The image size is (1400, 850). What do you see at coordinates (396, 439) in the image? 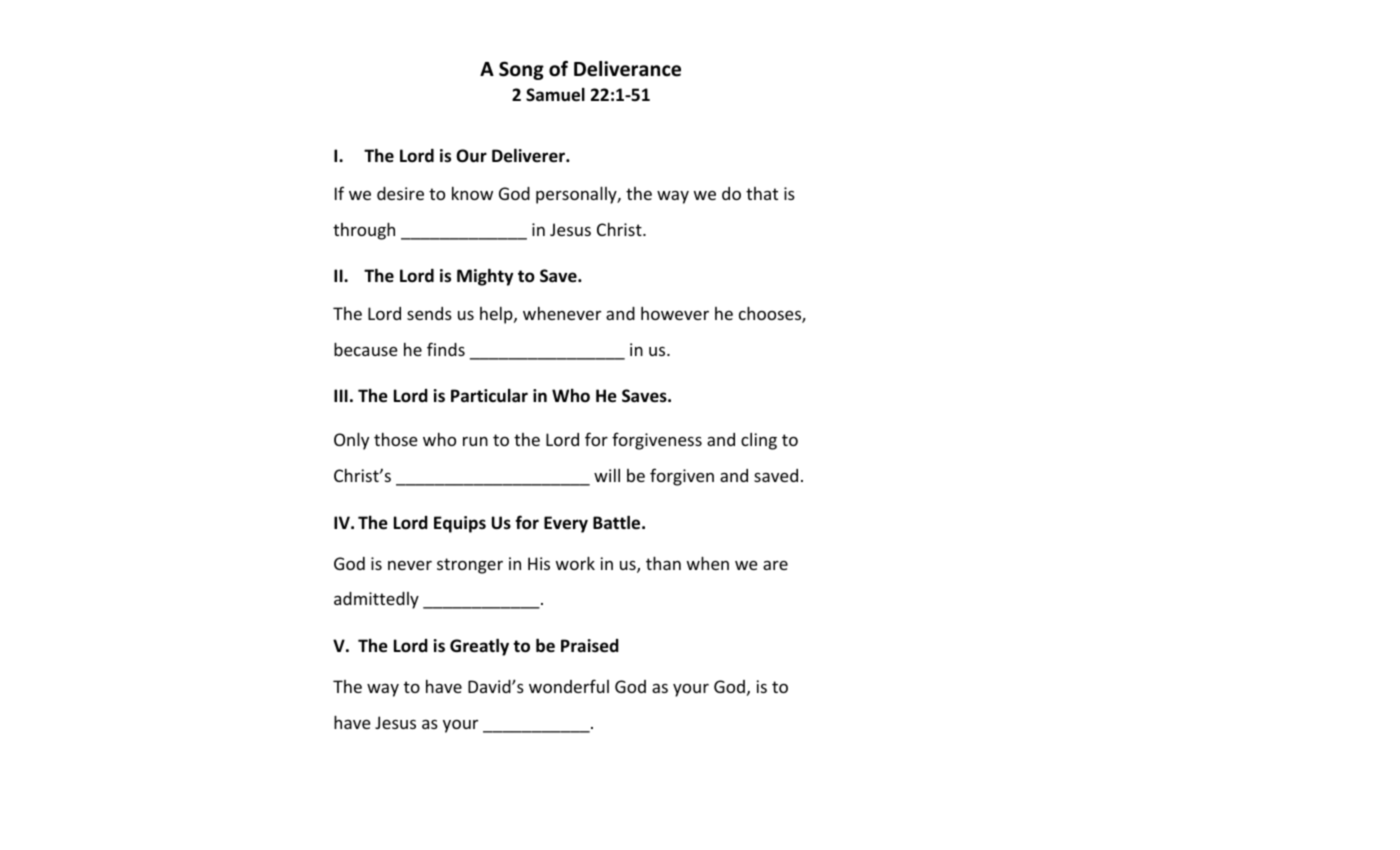
I see `those` at bounding box center [396, 439].
